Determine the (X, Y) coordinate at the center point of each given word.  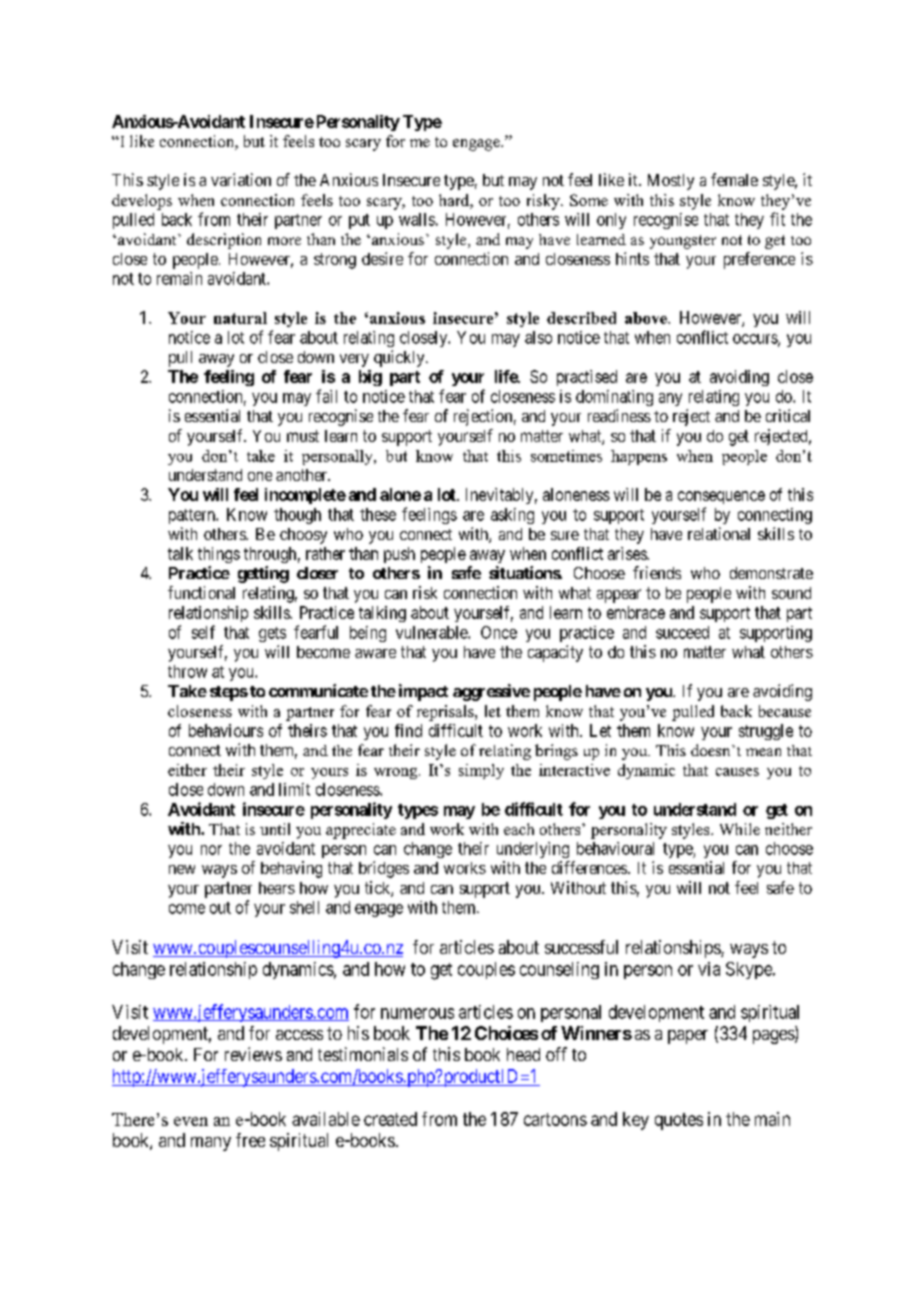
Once (499, 632)
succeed (682, 632)
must (303, 436)
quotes (679, 1121)
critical (788, 415)
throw (187, 671)
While (740, 829)
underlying (533, 850)
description (224, 241)
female (734, 179)
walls (417, 219)
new (182, 869)
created (390, 1119)
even (191, 1121)
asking (512, 516)
